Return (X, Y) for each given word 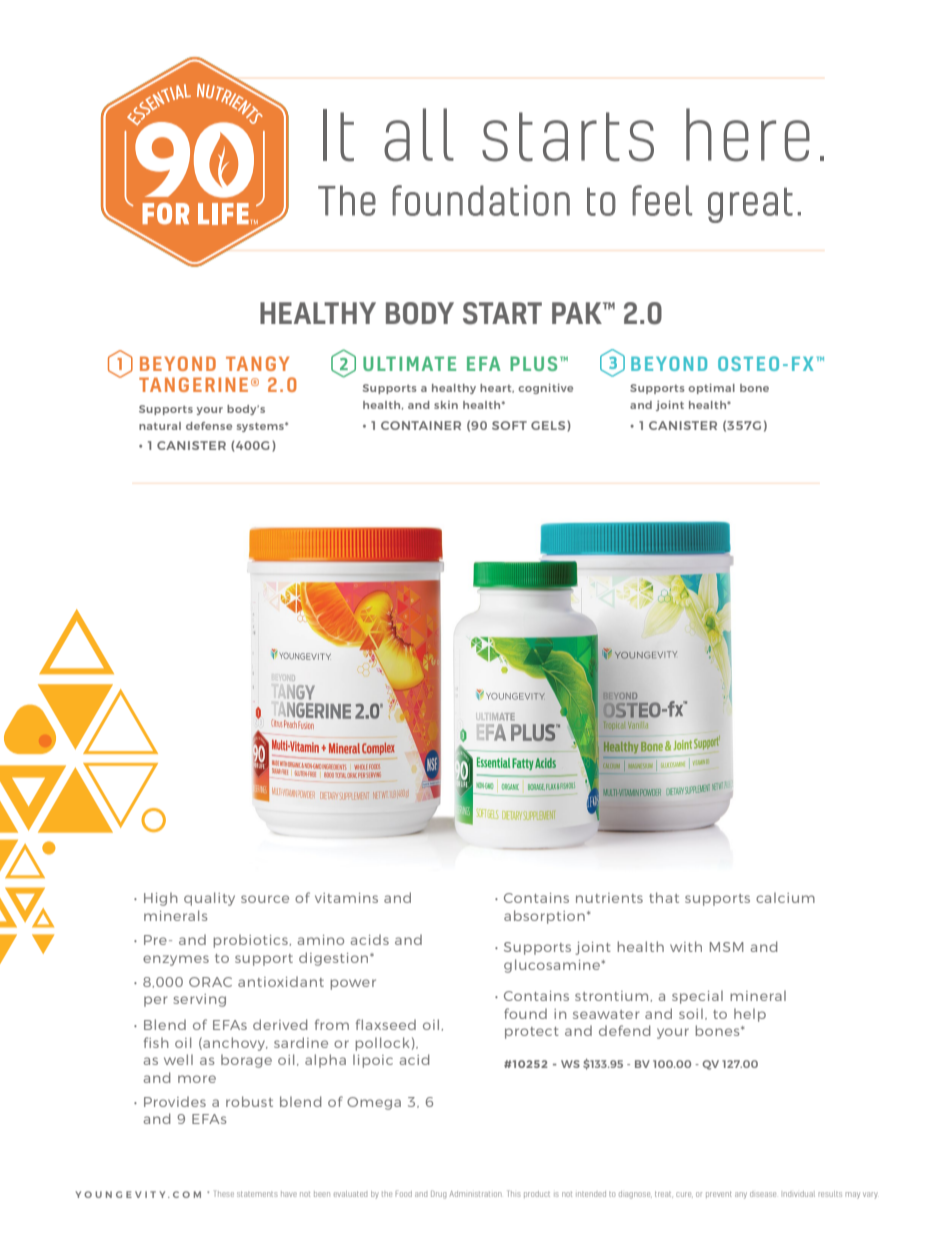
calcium (785, 897)
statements (257, 1194)
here (748, 135)
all (419, 135)
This (514, 1193)
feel (662, 200)
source (265, 899)
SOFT (509, 425)
